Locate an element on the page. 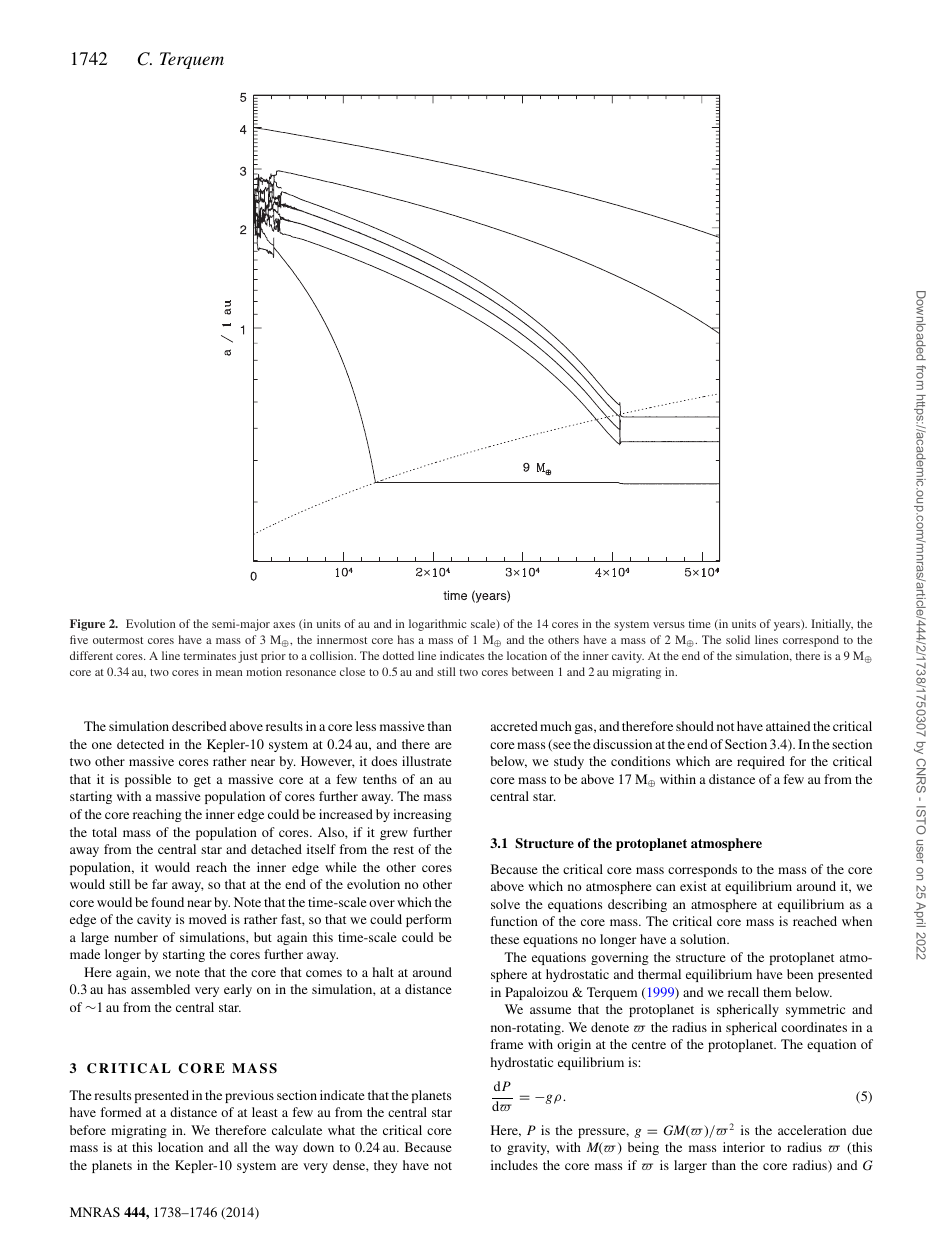 The width and height of the image is (952, 1251). outermost is located at coordinates (118, 640).
